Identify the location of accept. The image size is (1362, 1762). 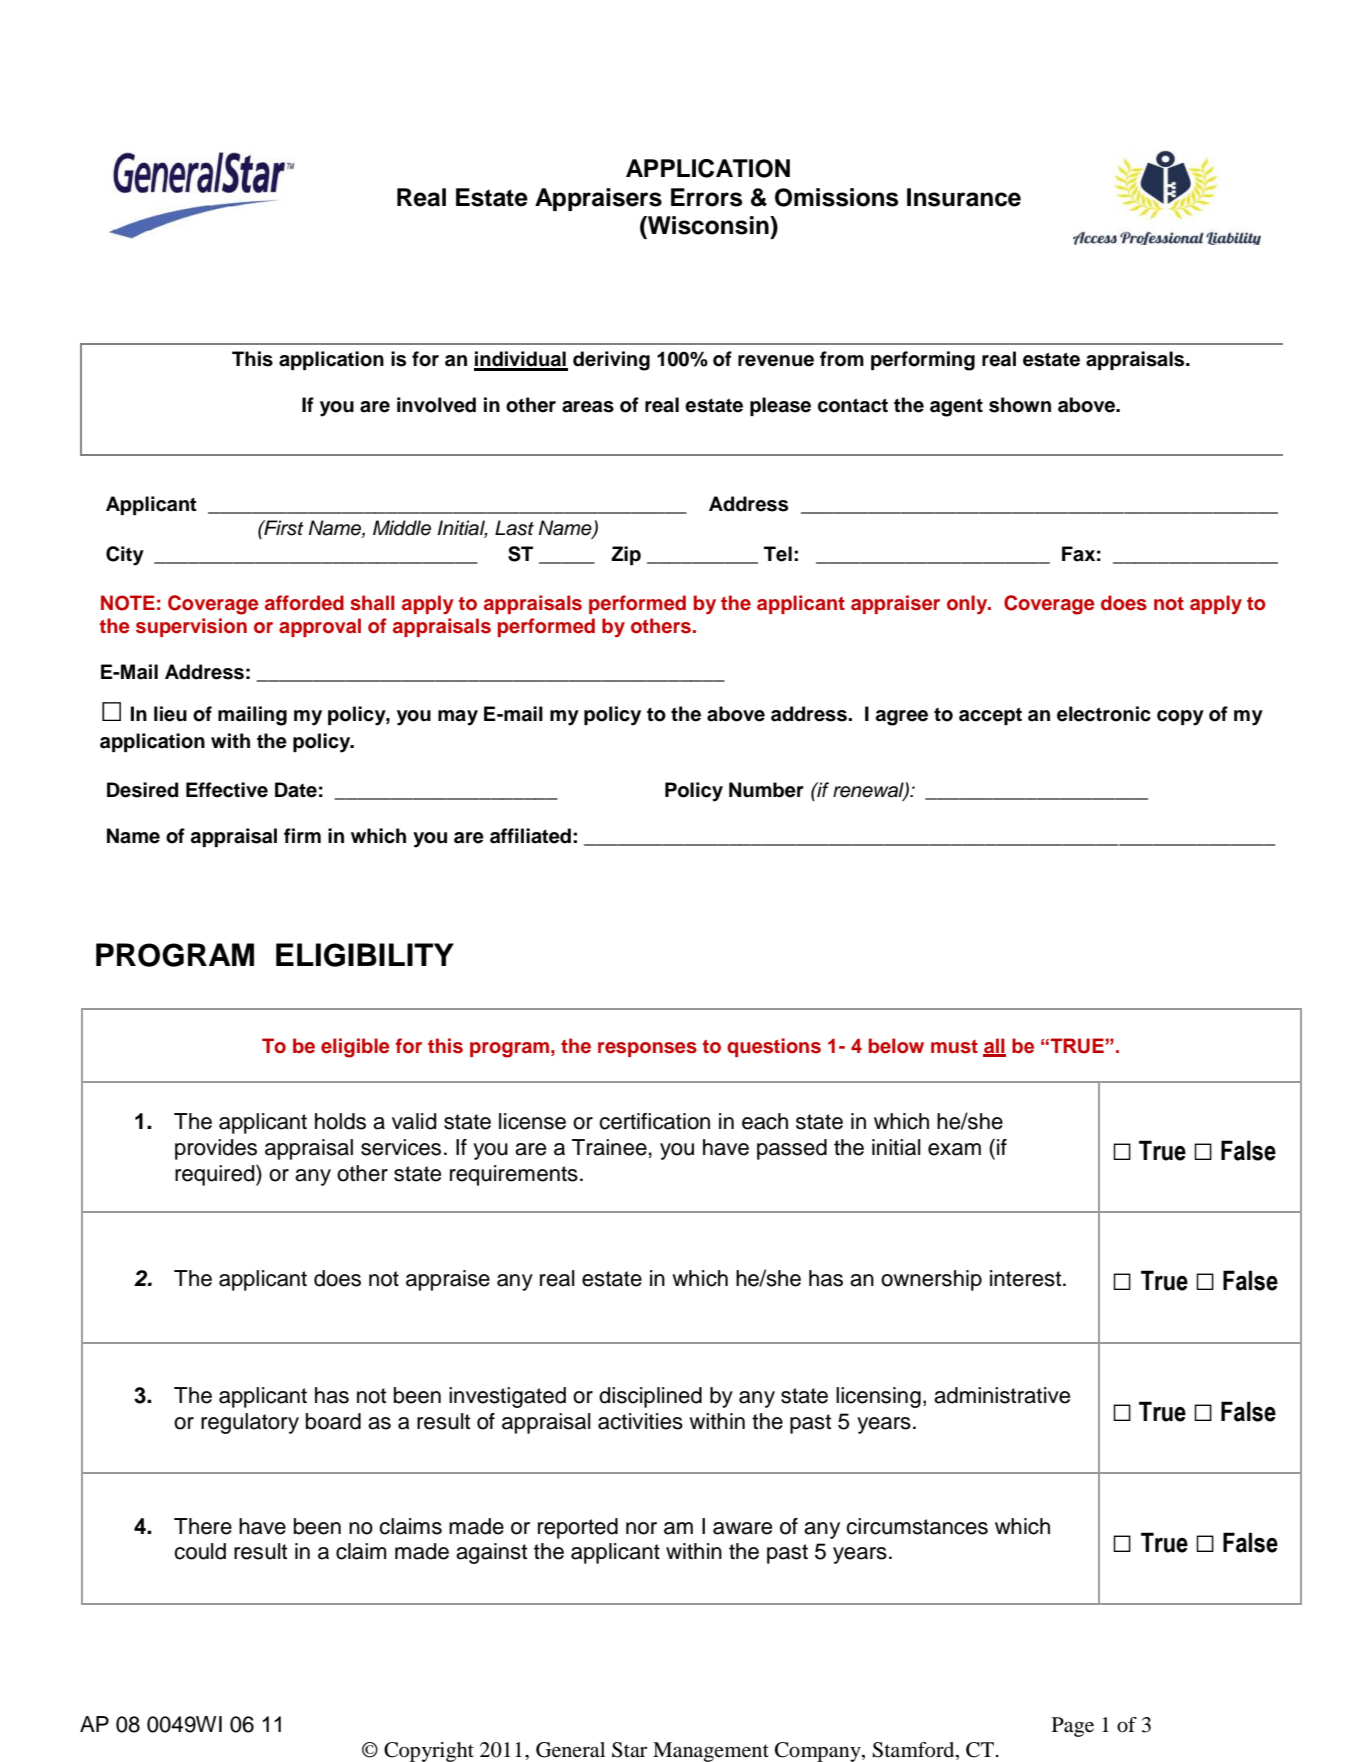
(990, 716).
